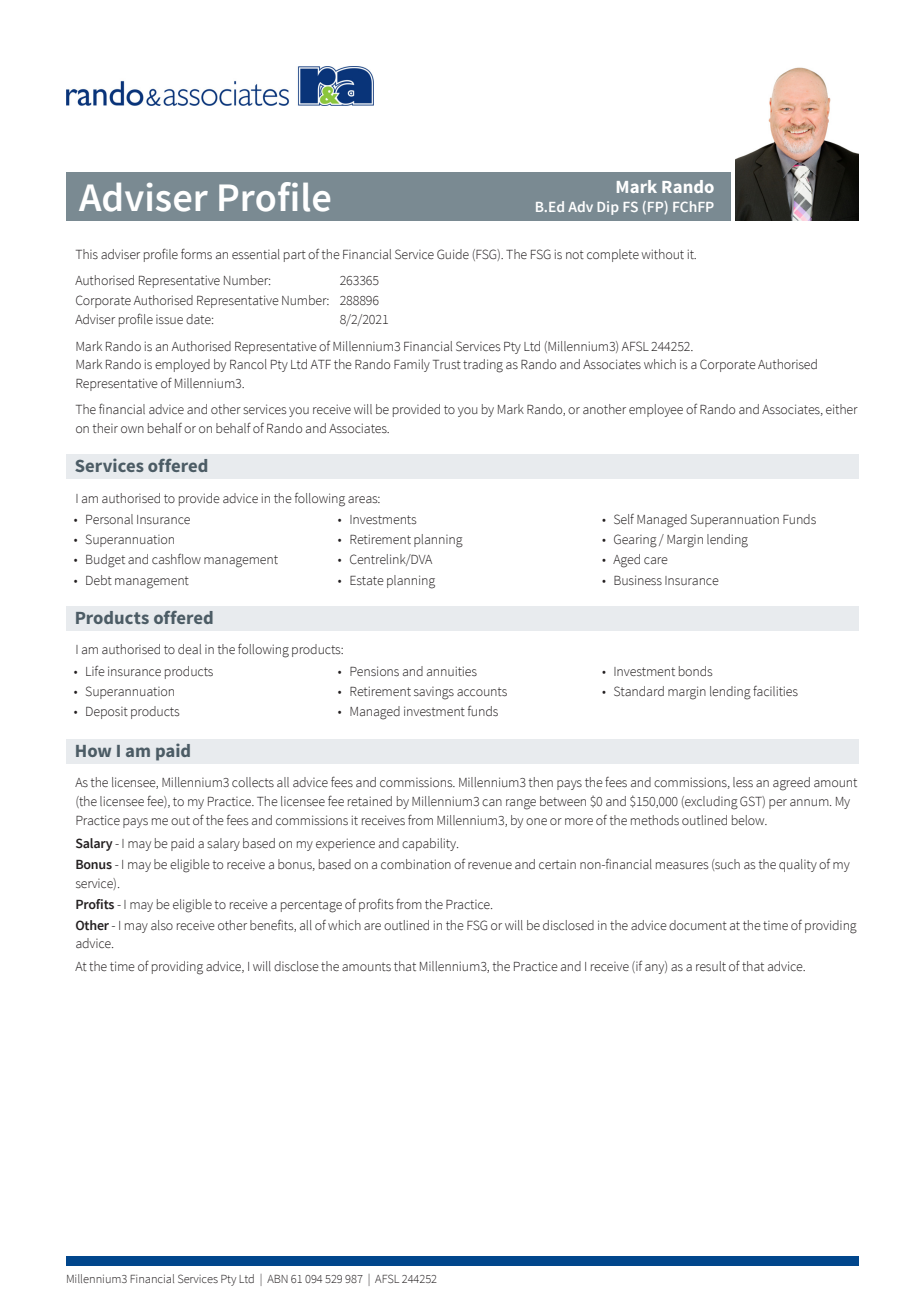 The width and height of the screenshot is (924, 1308). Describe the element at coordinates (311, 906) in the screenshot. I see `percentage` at that location.
